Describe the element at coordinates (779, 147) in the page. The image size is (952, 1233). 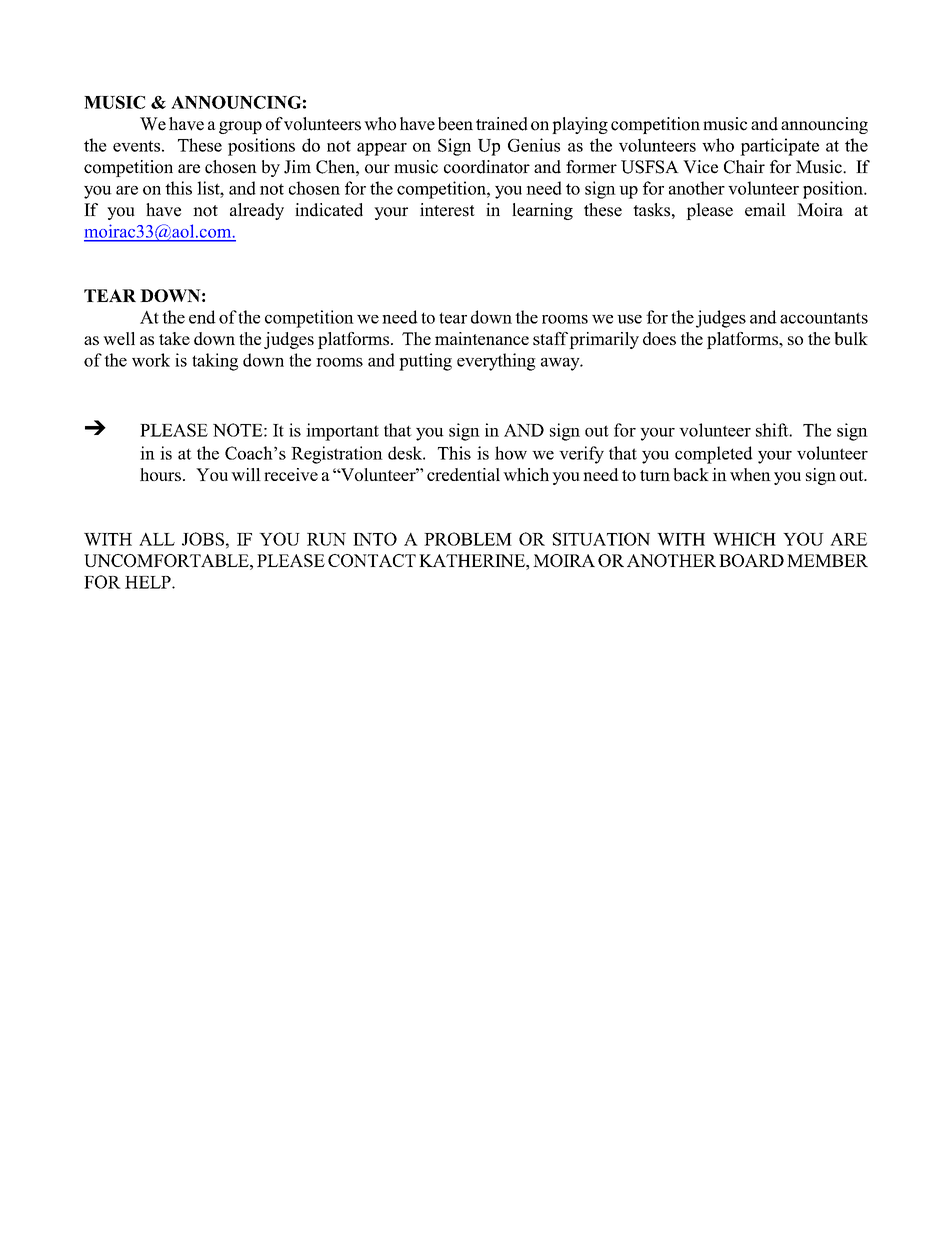
I see `participate` at that location.
